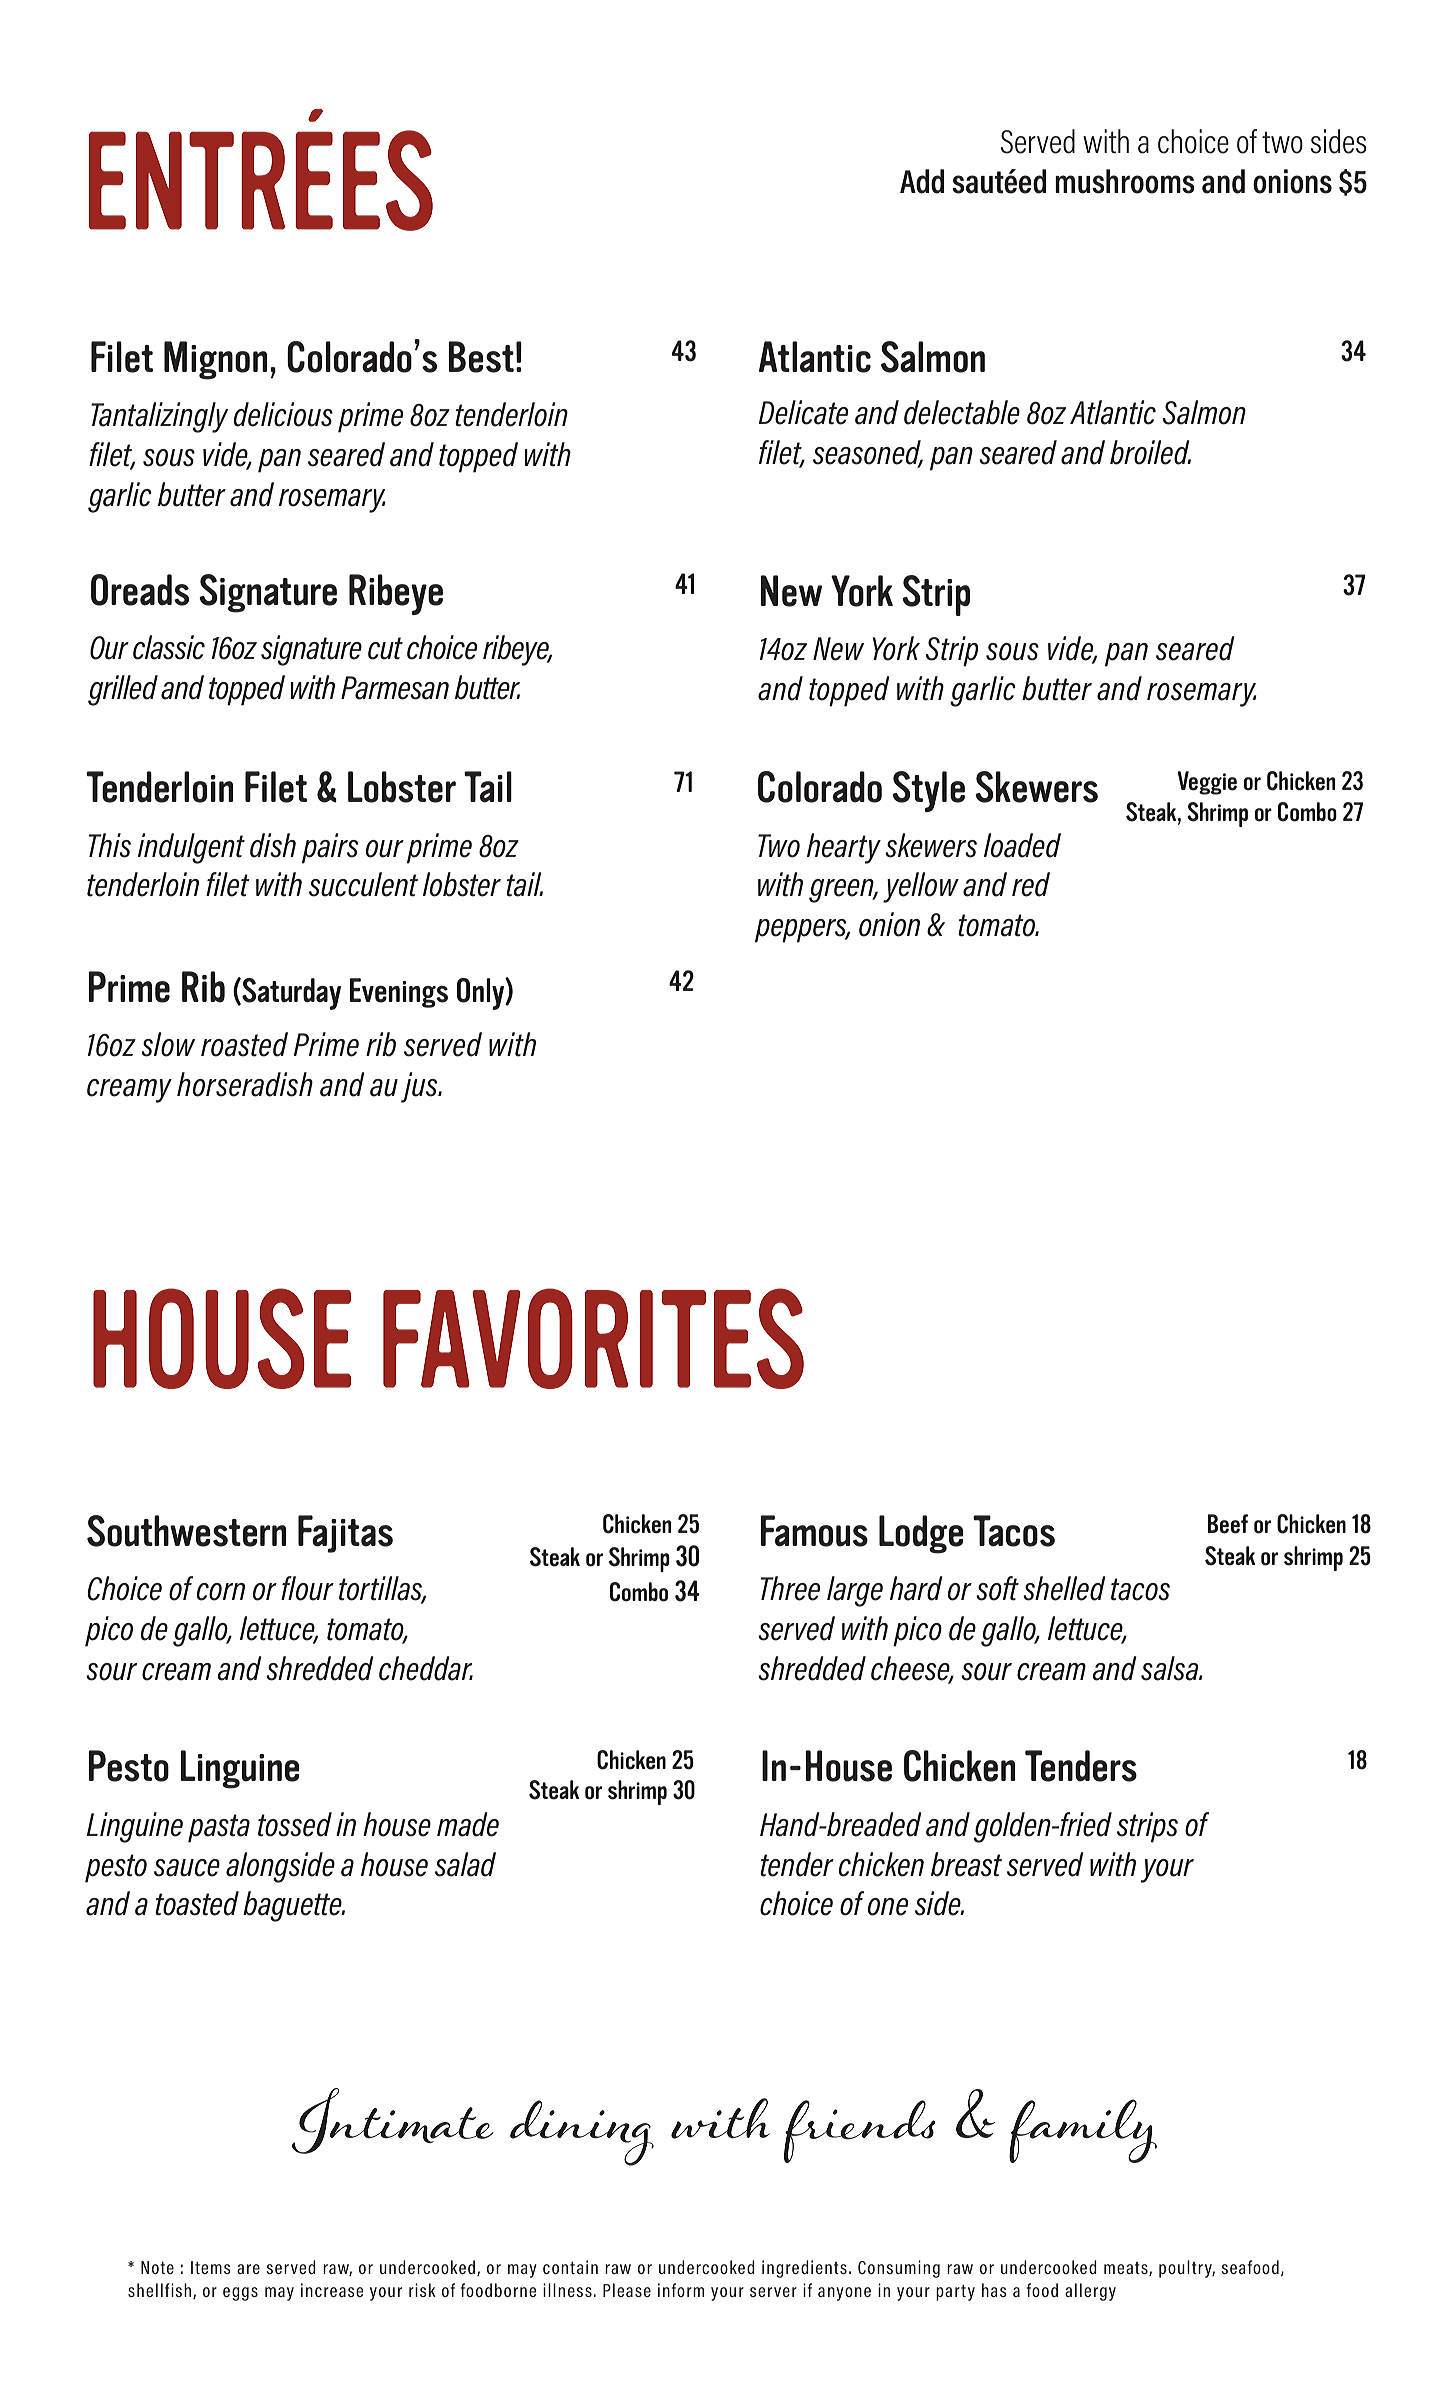 This screenshot has height=2393, width=1453. What do you see at coordinates (219, 1828) in the screenshot?
I see `pasta` at bounding box center [219, 1828].
